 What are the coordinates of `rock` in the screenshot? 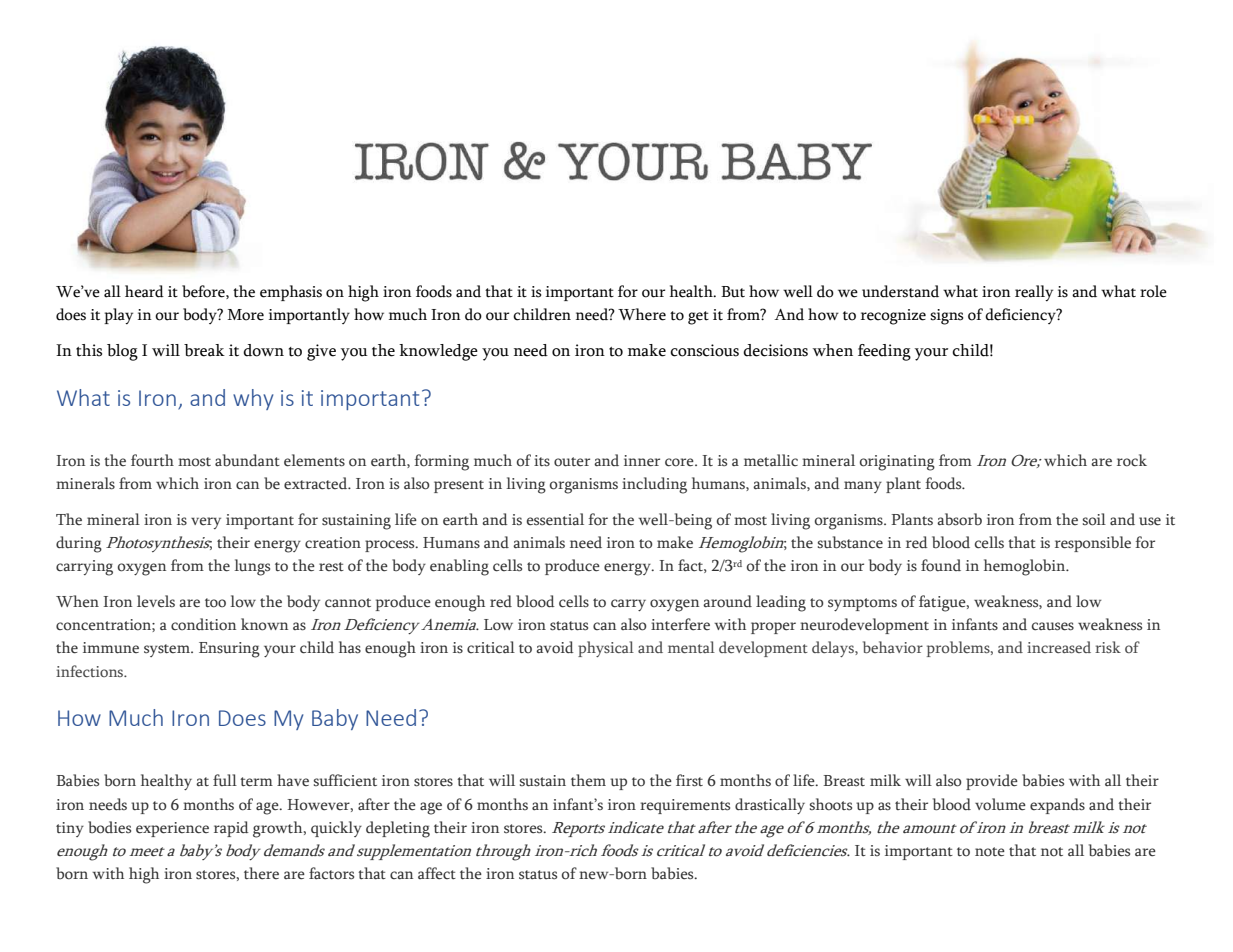 It's located at (1132, 460).
